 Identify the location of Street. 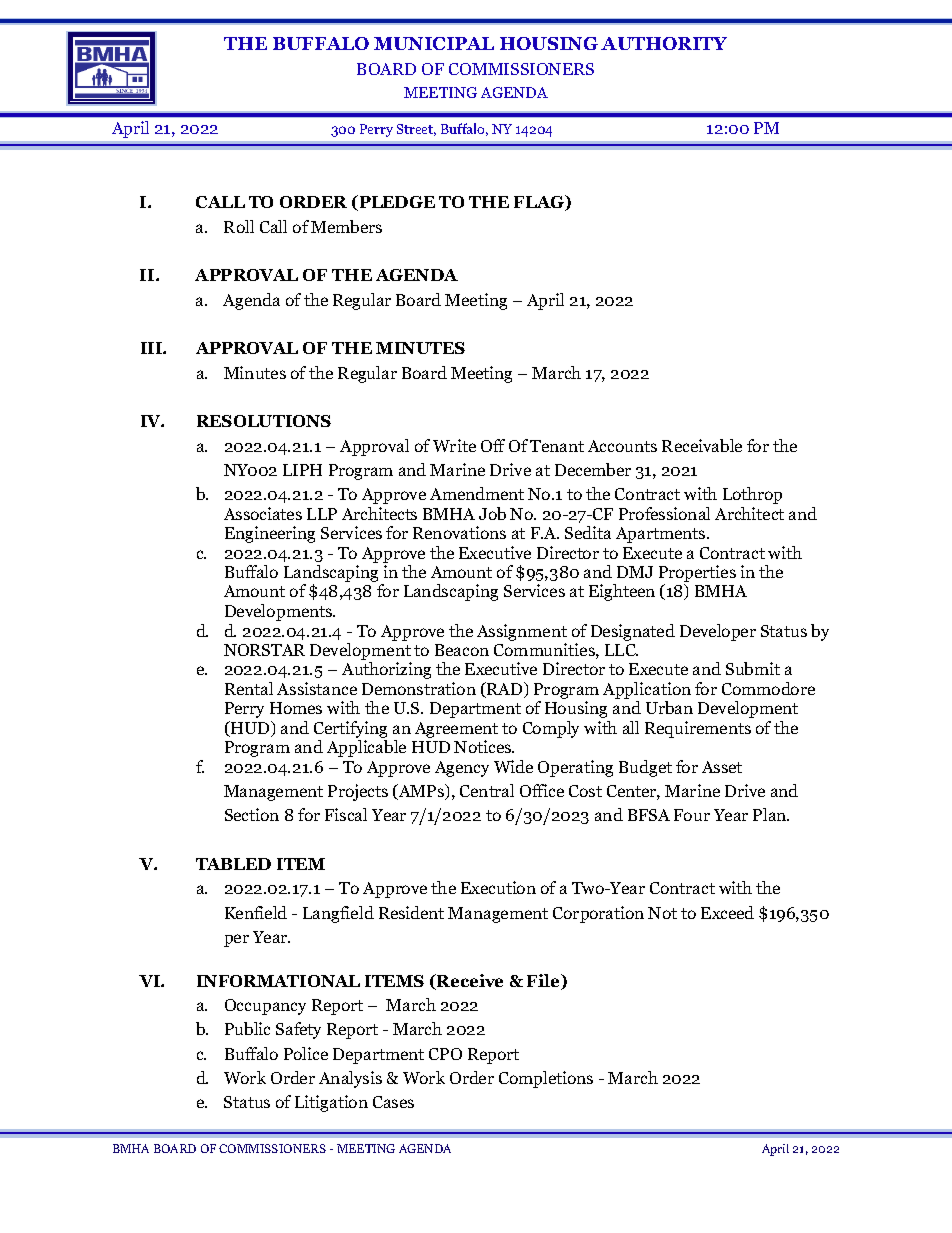
(416, 130).
